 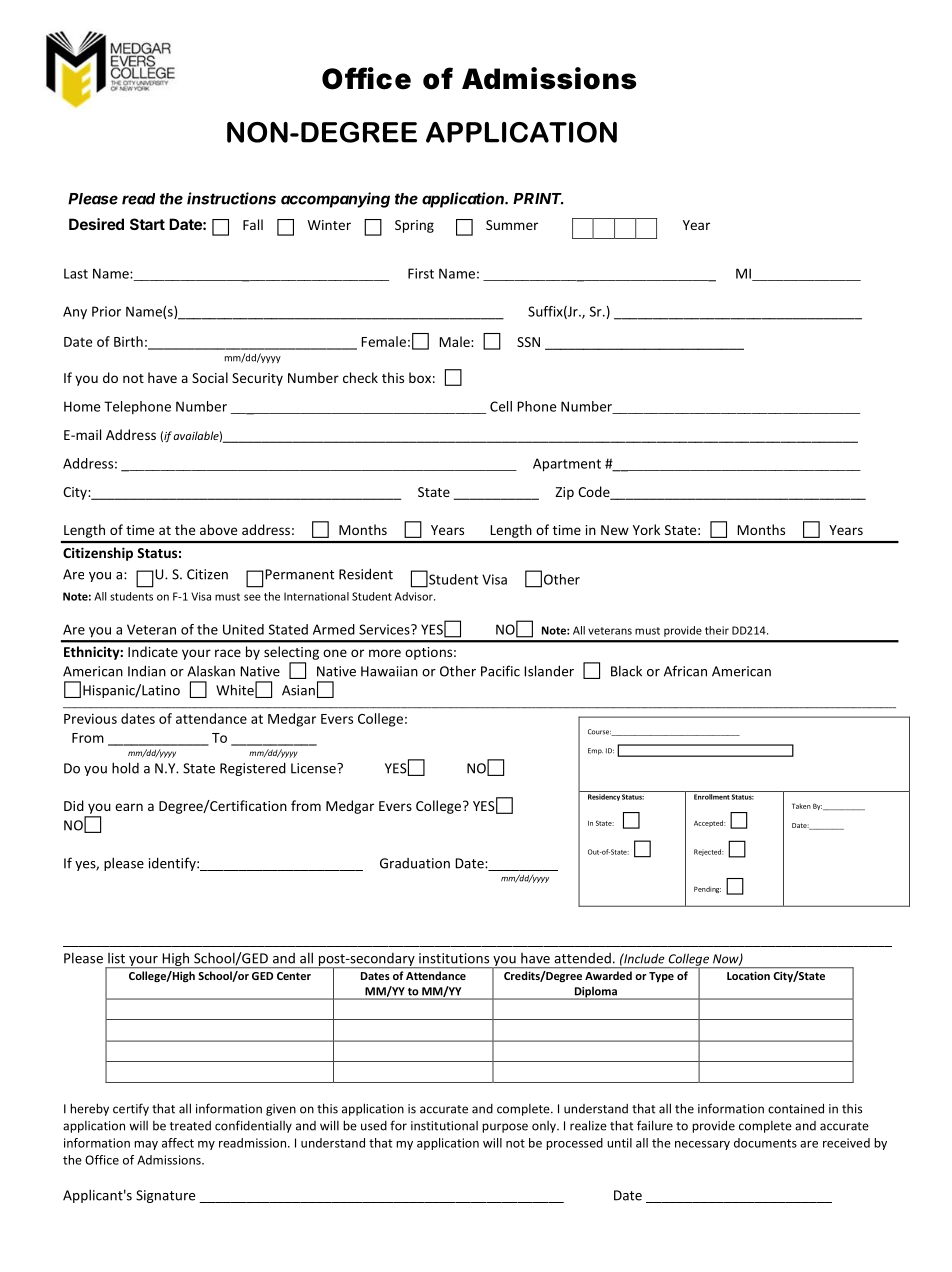 What do you see at coordinates (218, 529) in the screenshot?
I see `above` at bounding box center [218, 529].
